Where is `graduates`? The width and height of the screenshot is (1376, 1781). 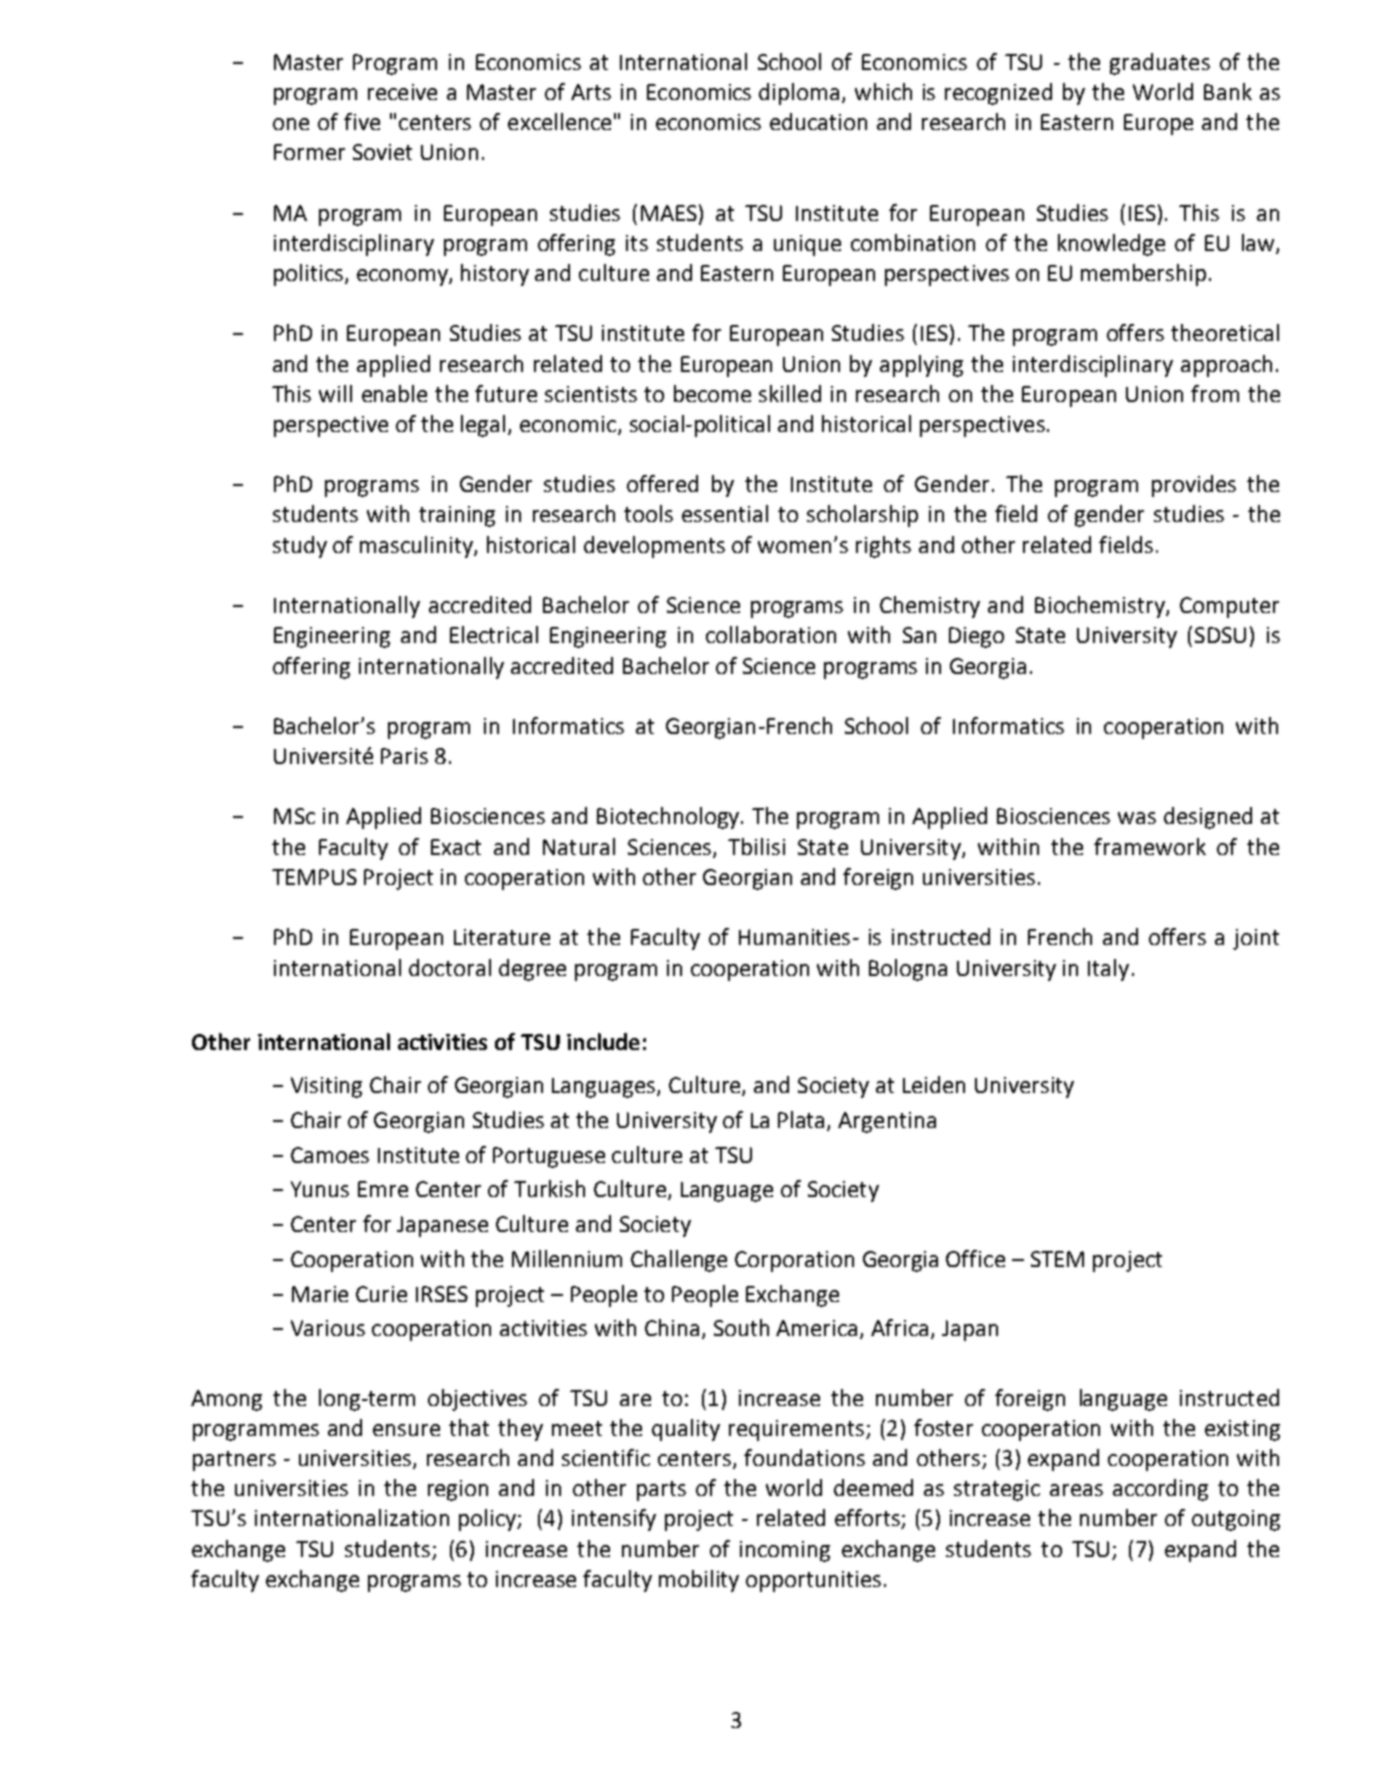 graduates is located at coordinates (1160, 64).
